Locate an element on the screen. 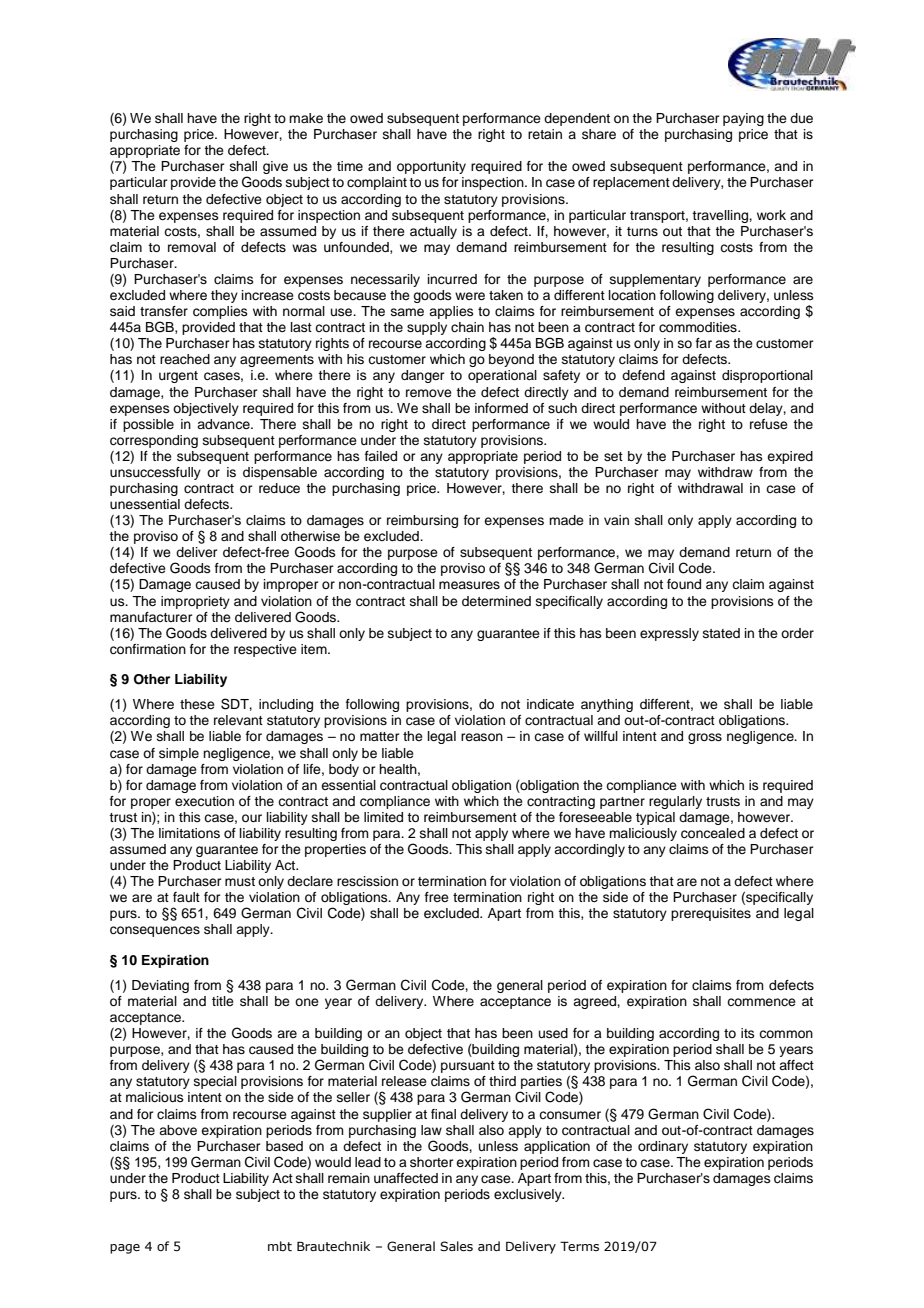 This screenshot has width=924, height=1308. give is located at coordinates (275, 167).
